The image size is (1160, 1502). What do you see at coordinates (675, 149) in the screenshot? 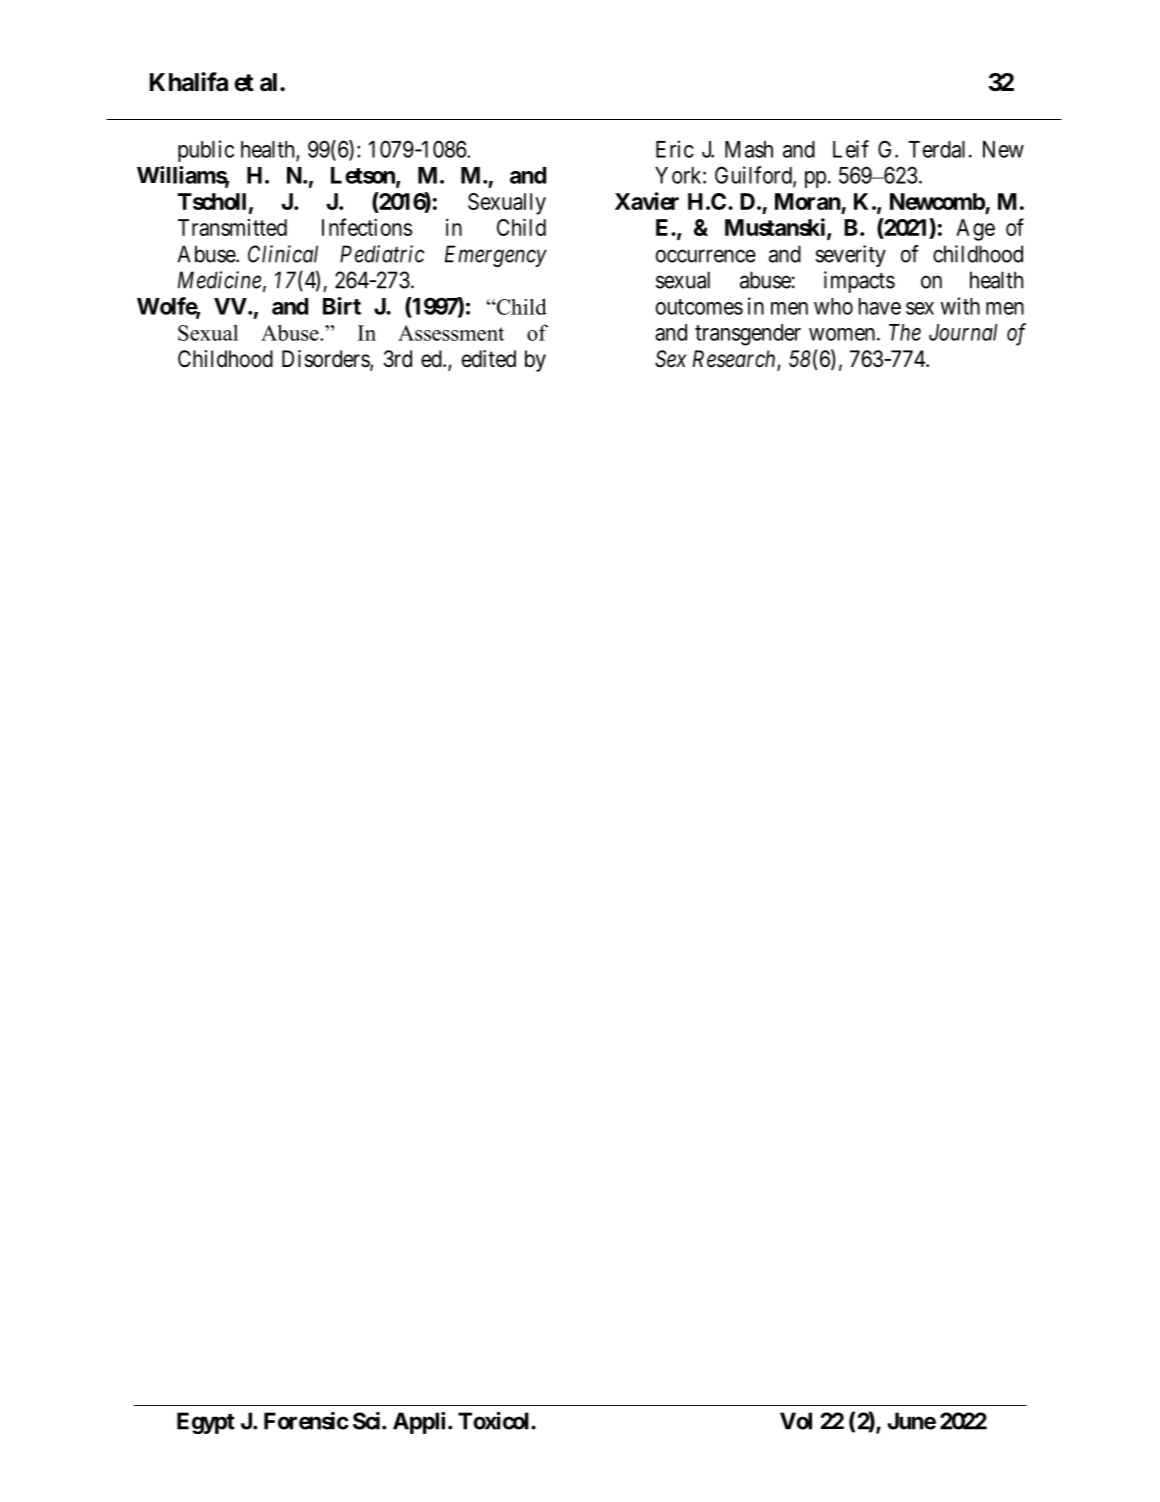
I see `Eric` at bounding box center [675, 149].
